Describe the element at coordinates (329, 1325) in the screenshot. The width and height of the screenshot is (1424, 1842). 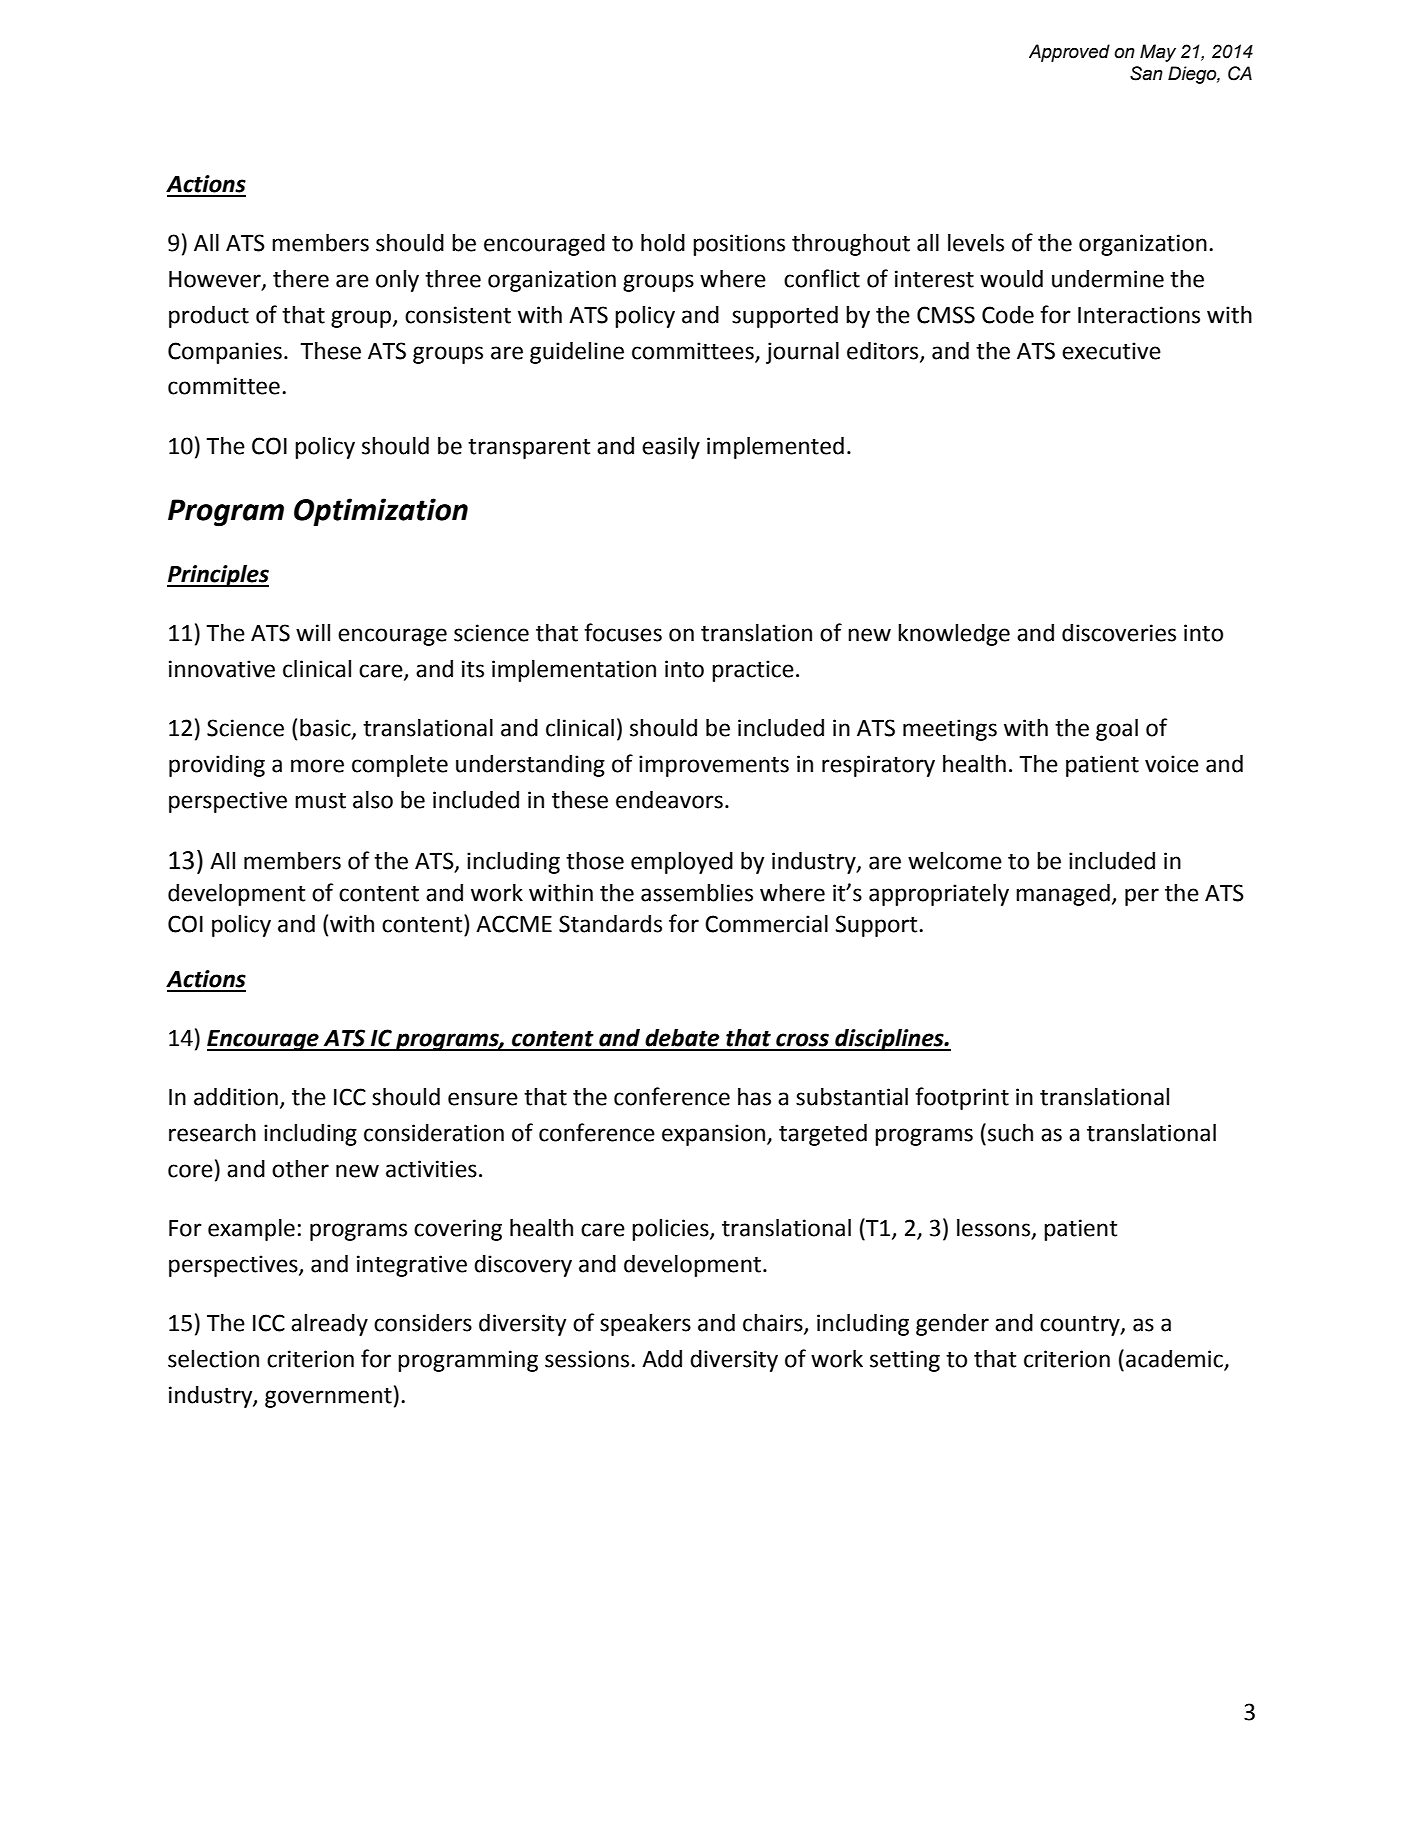
I see `already` at that location.
